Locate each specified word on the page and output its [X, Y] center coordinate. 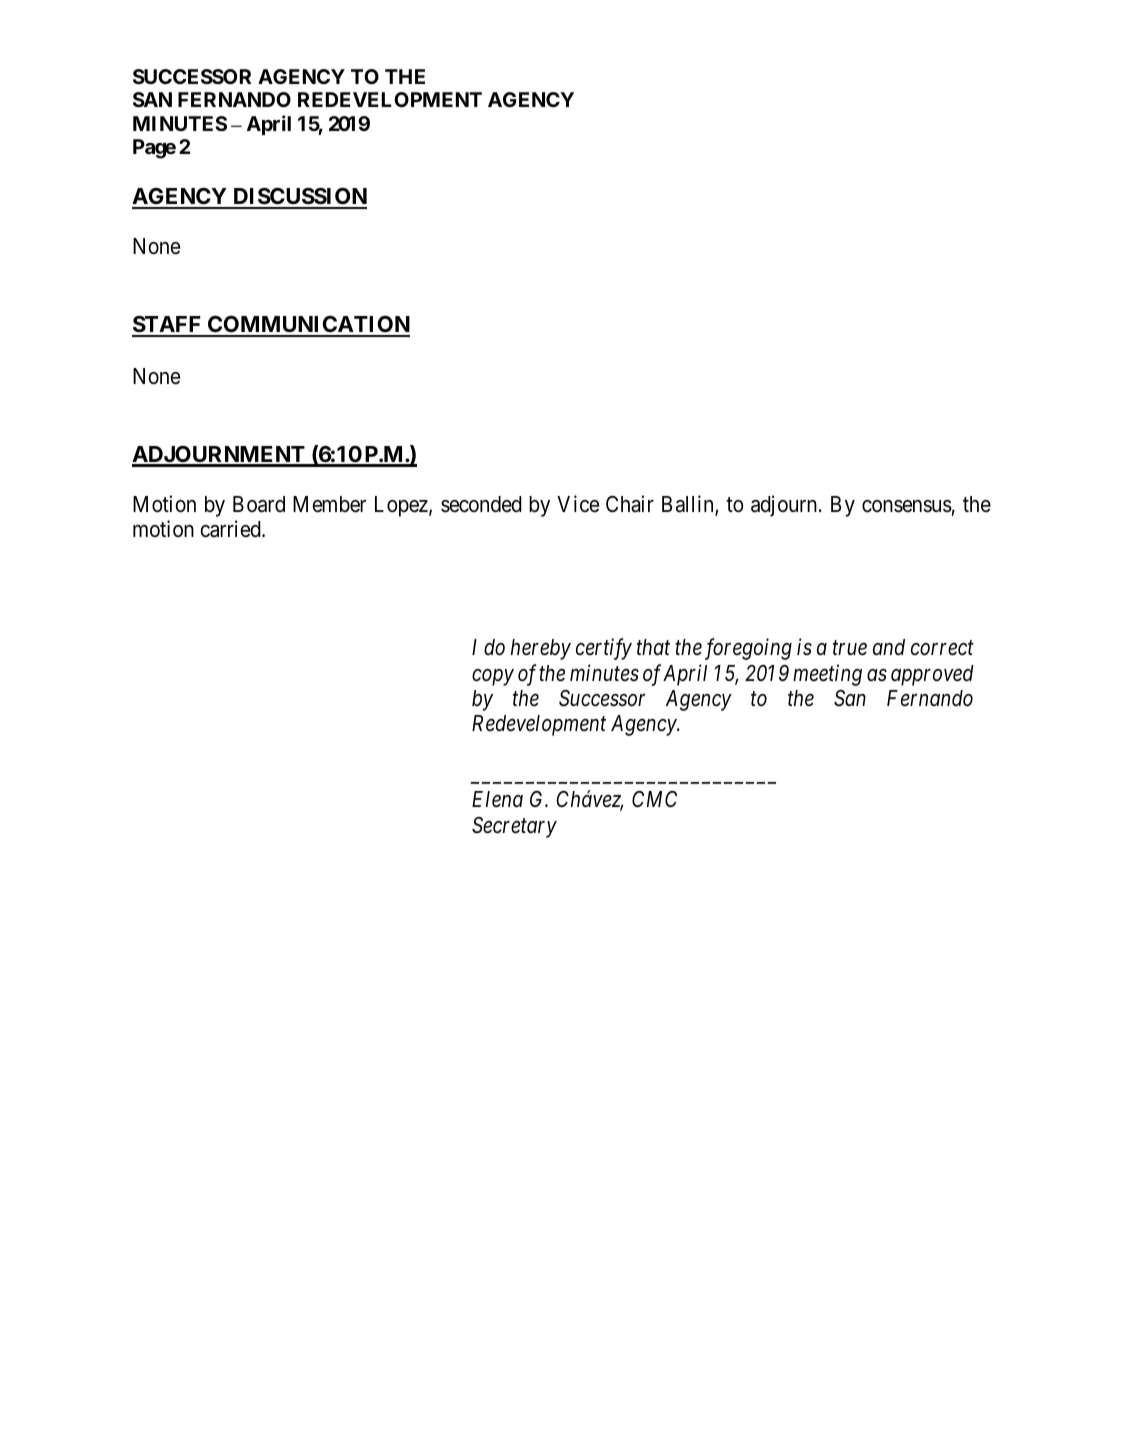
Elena [497, 799]
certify [604, 649]
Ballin [689, 505]
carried [232, 529]
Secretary [514, 827]
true [850, 648]
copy [493, 677]
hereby [541, 649]
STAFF [168, 326]
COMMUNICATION [308, 326]
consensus [907, 506]
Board [259, 504]
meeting [827, 675]
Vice [578, 504]
